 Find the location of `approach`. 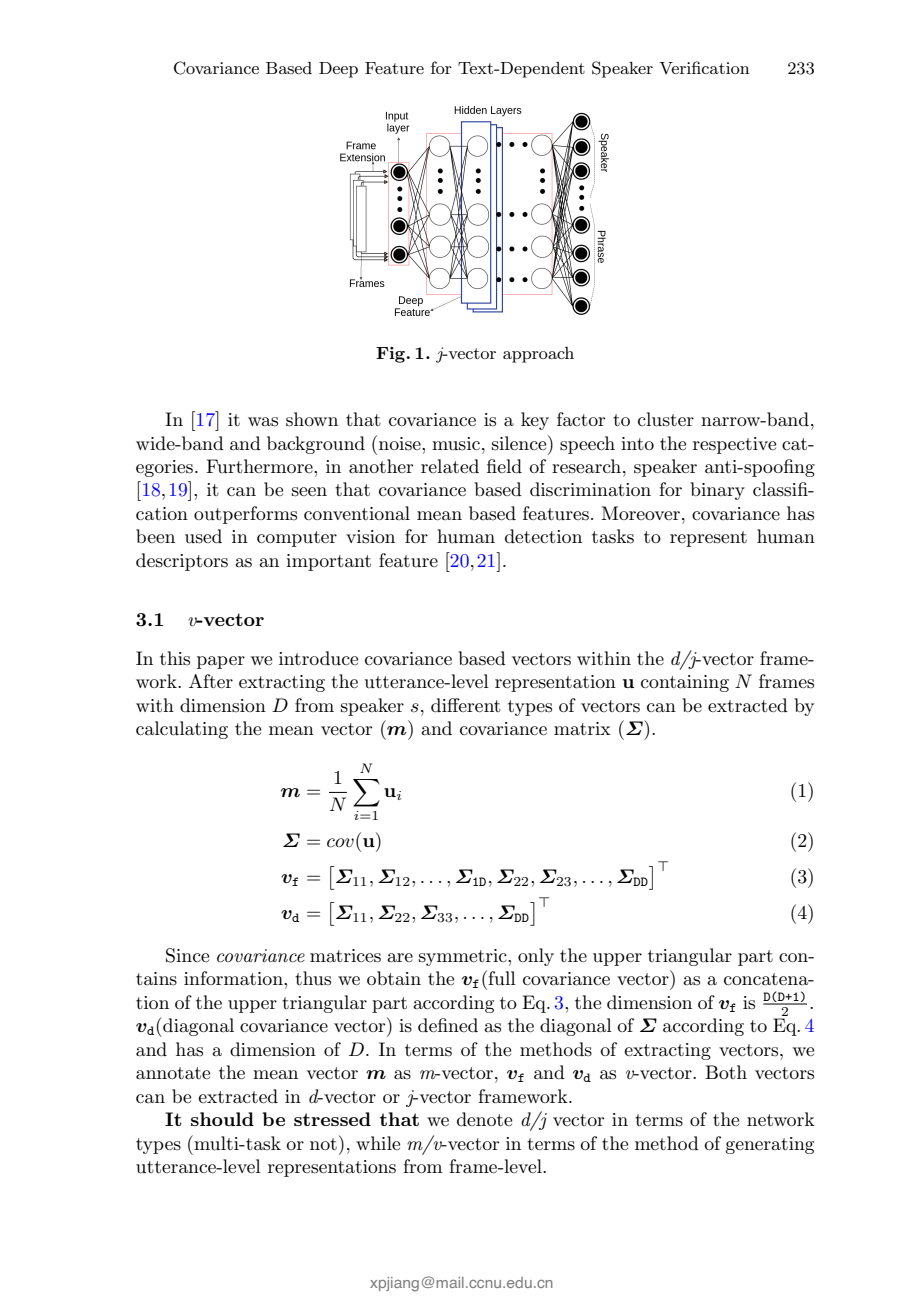

approach is located at coordinates (538, 355).
